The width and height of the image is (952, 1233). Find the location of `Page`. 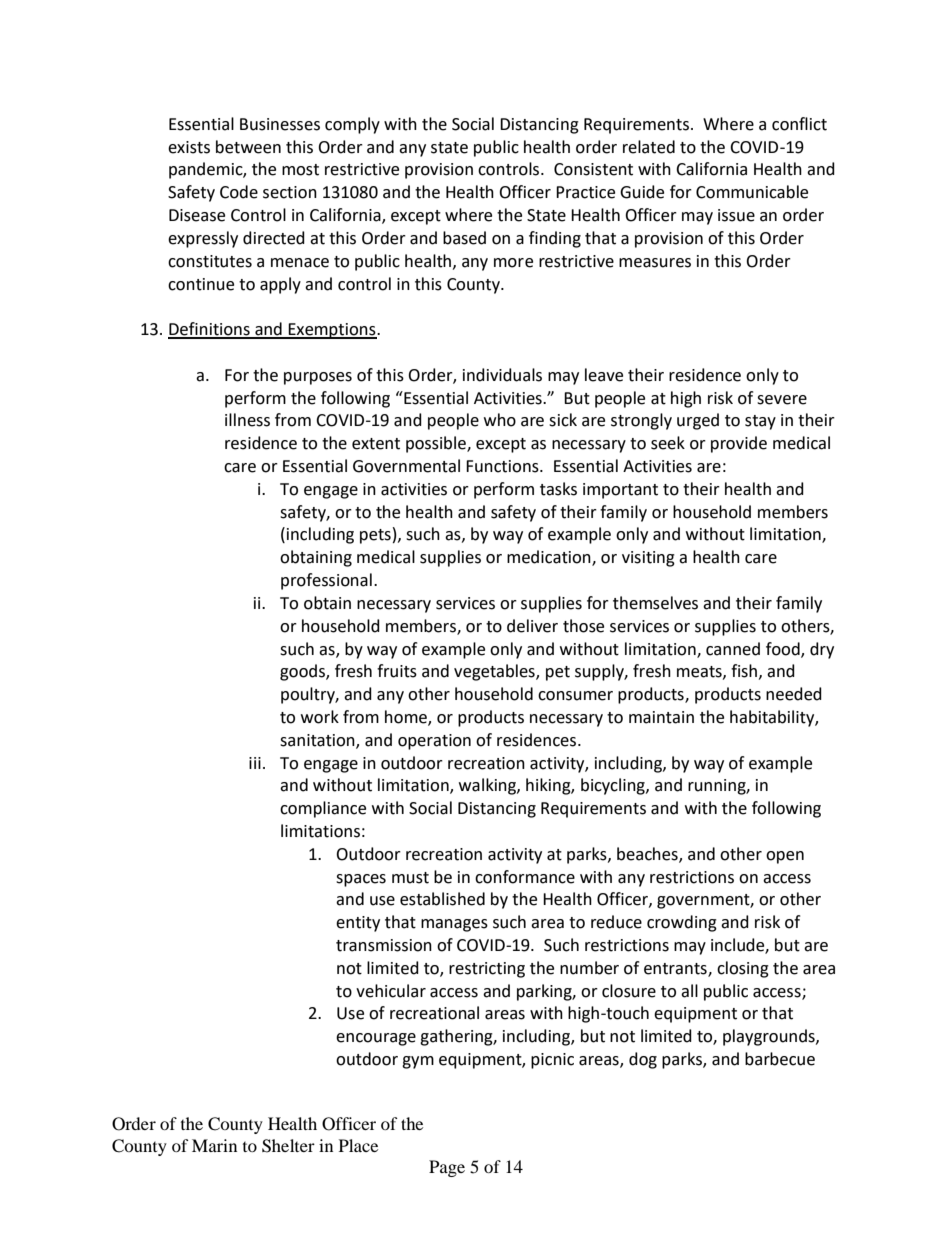

Page is located at coordinates (447, 1168).
